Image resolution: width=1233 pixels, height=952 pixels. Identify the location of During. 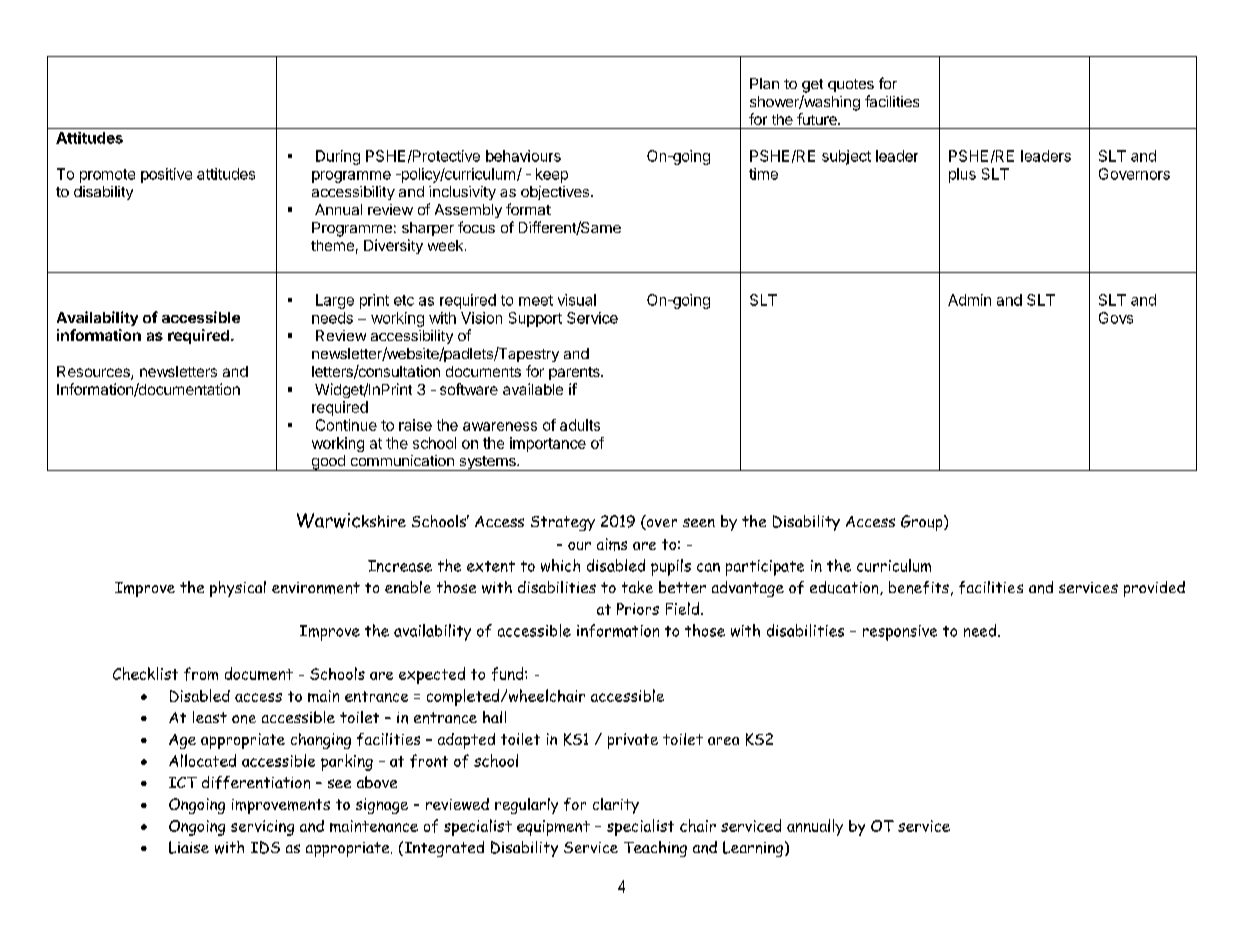
(338, 157).
